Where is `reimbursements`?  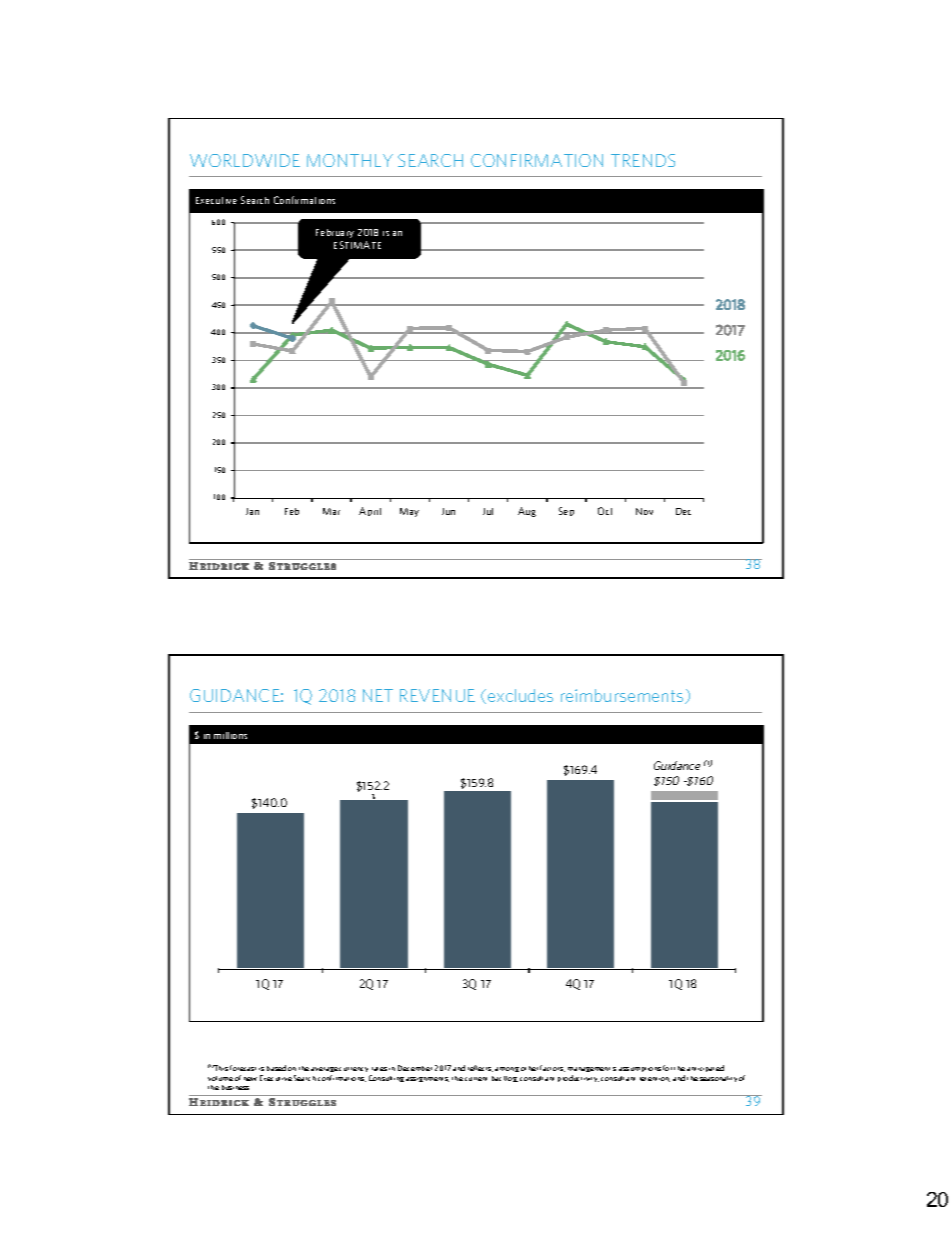 reimbursements is located at coordinates (623, 696).
